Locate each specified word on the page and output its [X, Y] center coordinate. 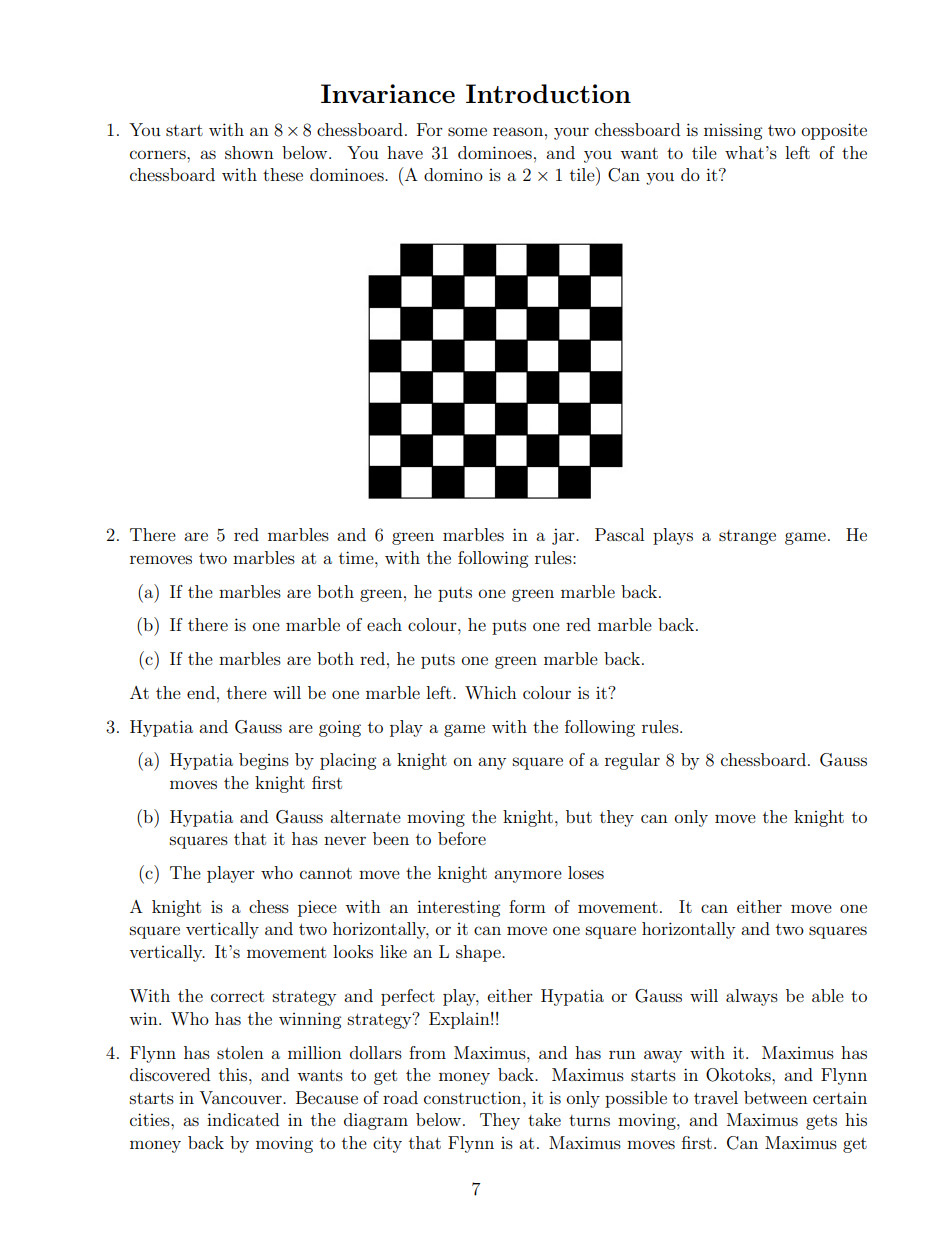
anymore [528, 876]
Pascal [619, 534]
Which [491, 692]
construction [474, 1097]
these [283, 174]
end [201, 692]
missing [733, 131]
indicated [243, 1119]
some [467, 131]
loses [586, 872]
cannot [326, 873]
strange [747, 537]
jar [564, 536]
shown [249, 152]
